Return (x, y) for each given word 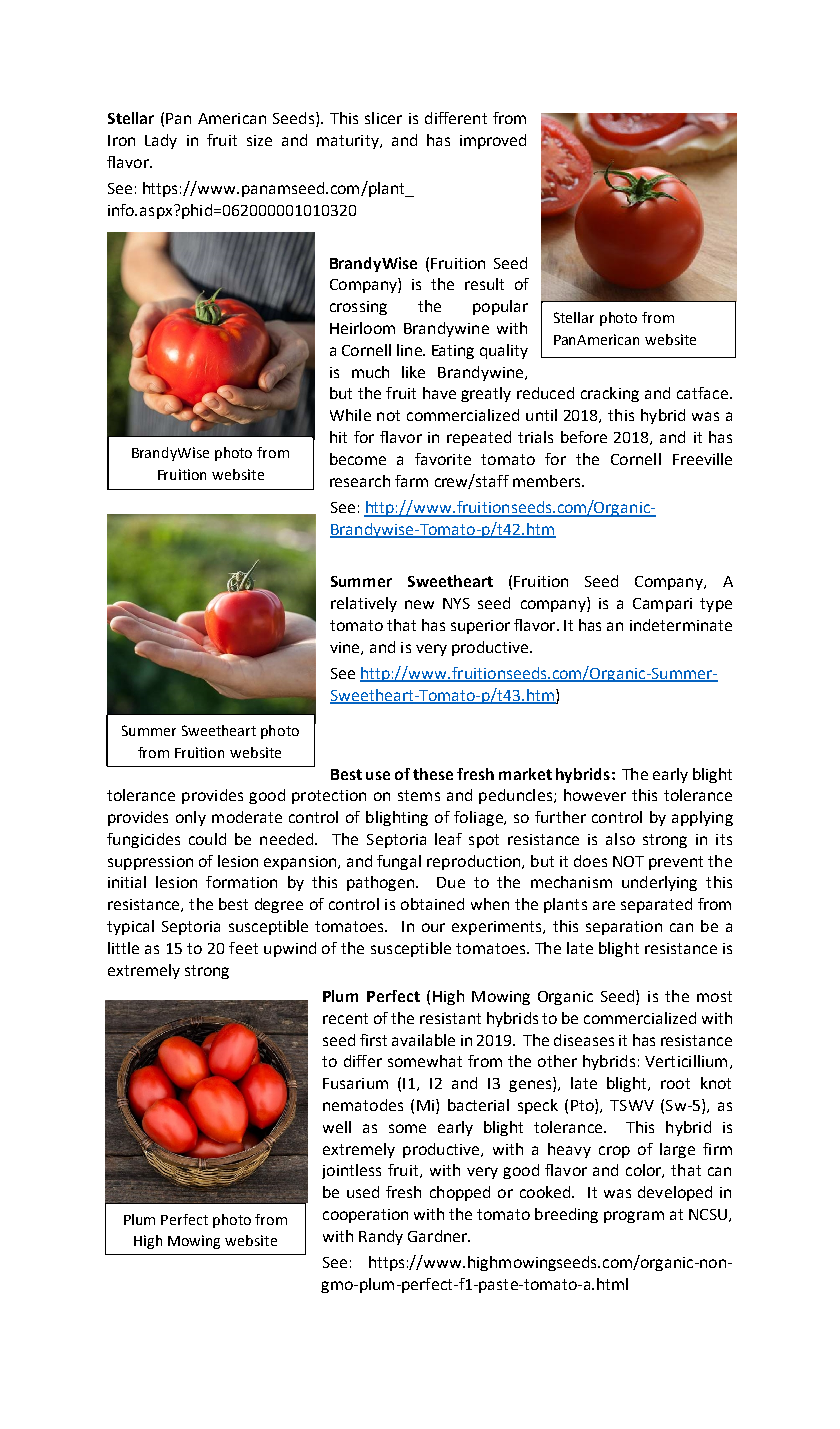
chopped (460, 1193)
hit (338, 437)
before (584, 437)
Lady (161, 141)
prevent (676, 863)
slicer (383, 118)
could (207, 839)
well (337, 1127)
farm (411, 481)
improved (493, 141)
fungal (399, 862)
